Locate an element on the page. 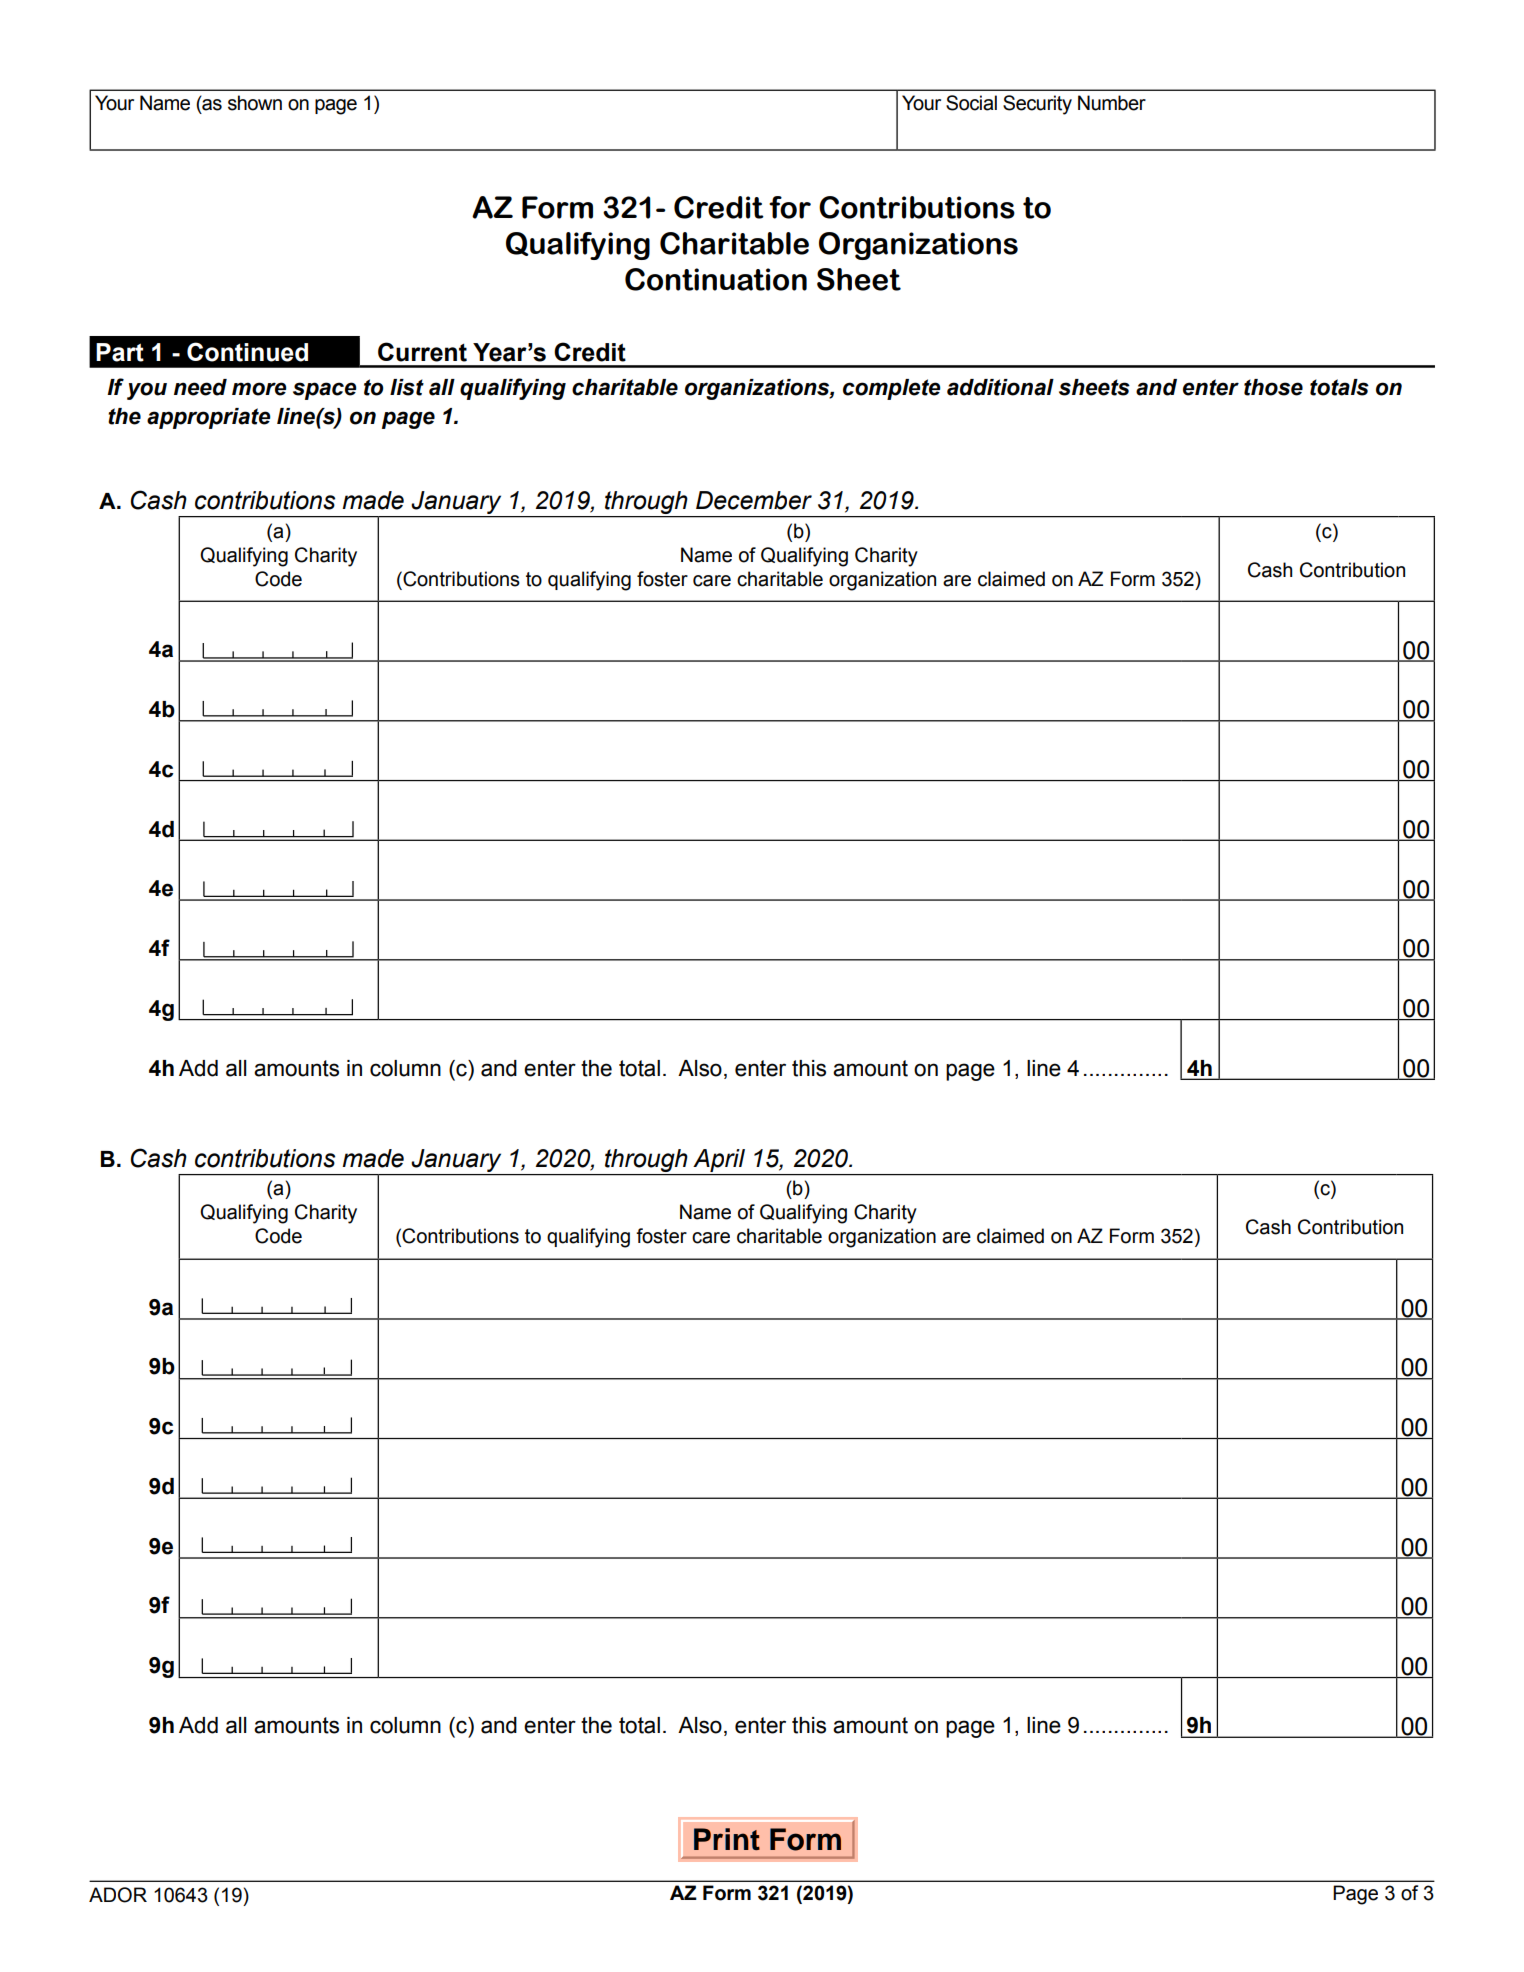 The height and width of the document is (1972, 1524). December is located at coordinates (754, 500).
